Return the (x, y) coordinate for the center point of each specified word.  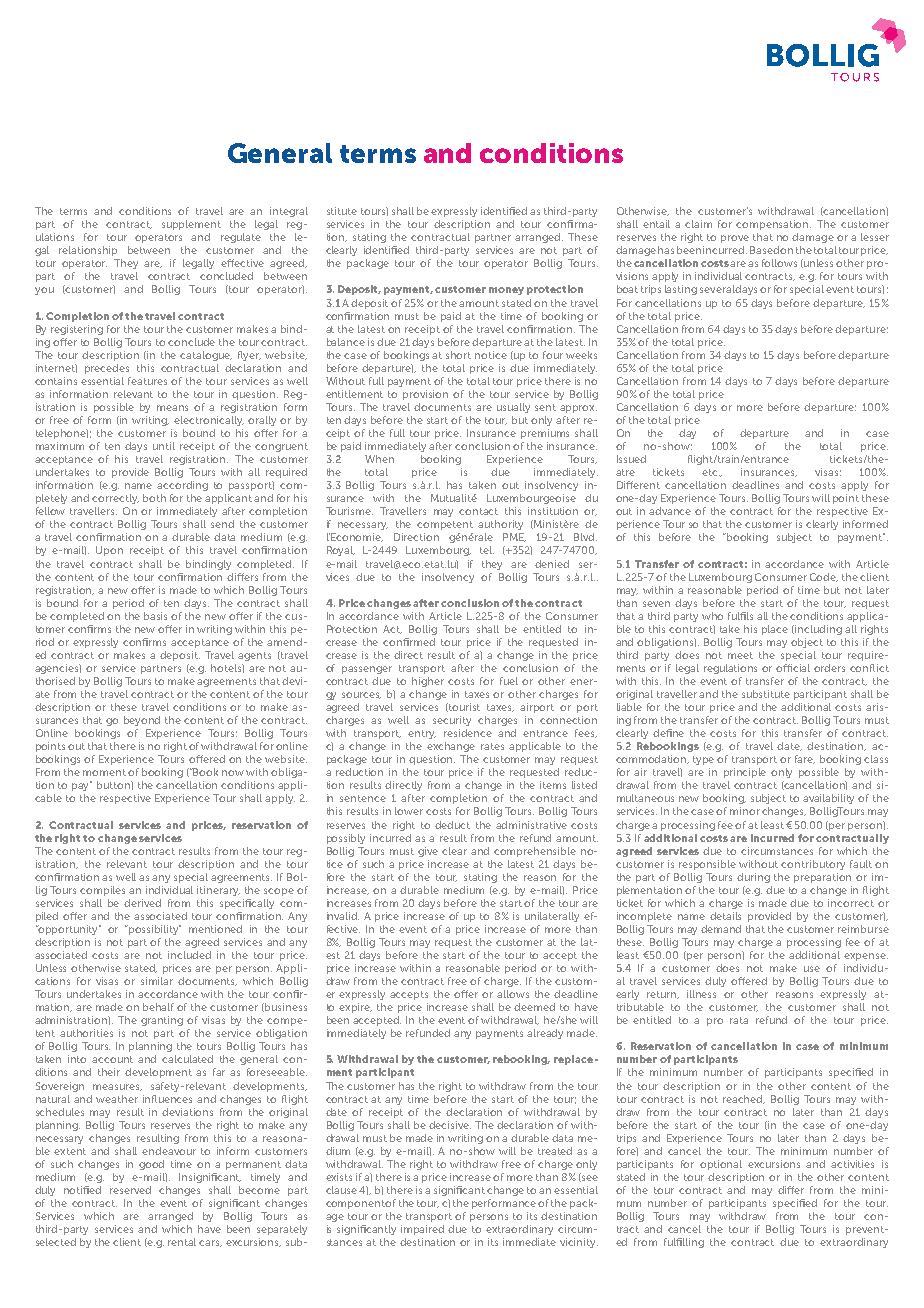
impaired (422, 1230)
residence (468, 733)
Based (764, 250)
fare (805, 759)
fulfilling (684, 1243)
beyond (142, 721)
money (506, 291)
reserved (130, 1190)
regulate (241, 238)
